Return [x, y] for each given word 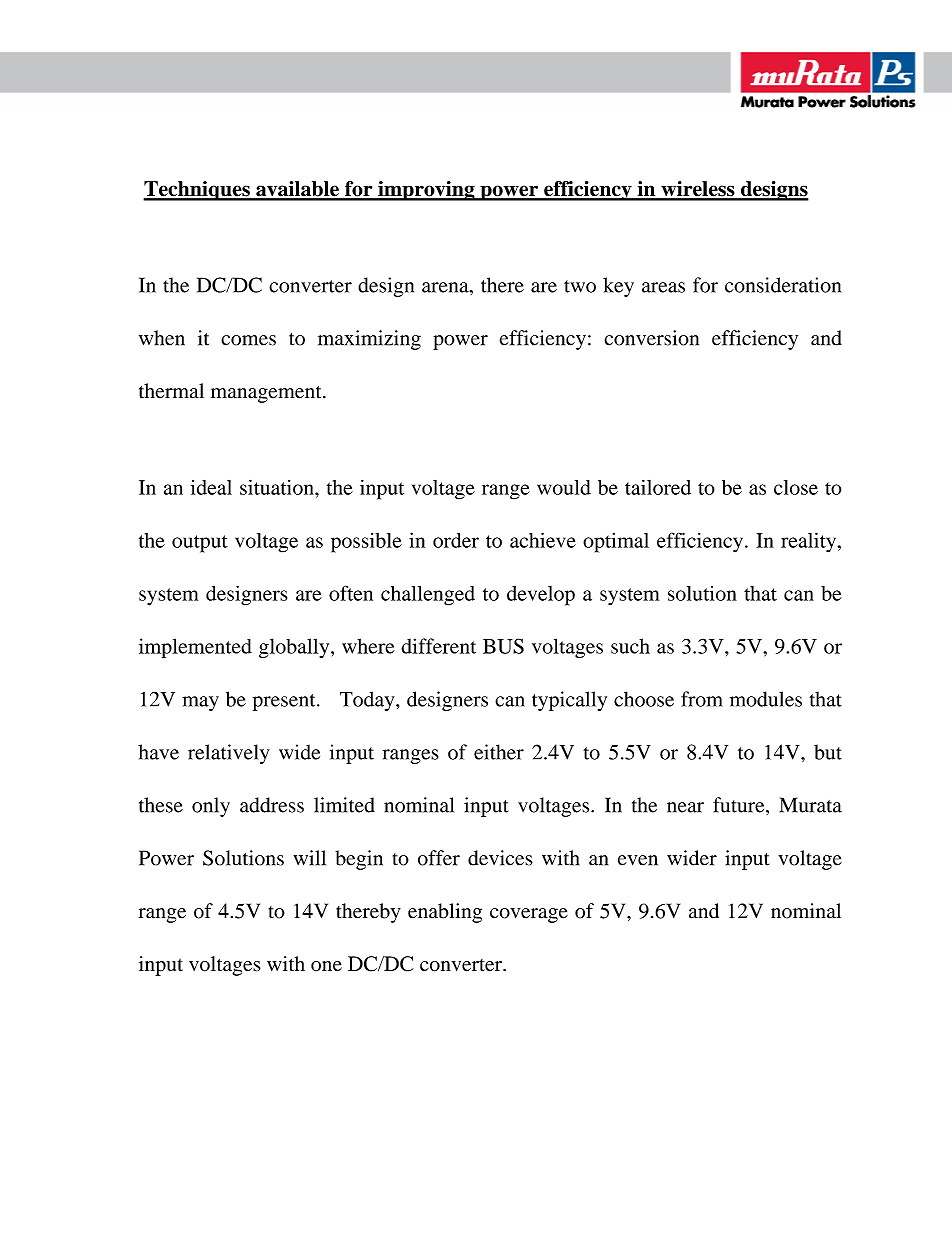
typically [569, 701]
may [200, 703]
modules [766, 699]
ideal [211, 487]
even [638, 860]
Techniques [197, 191]
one [326, 966]
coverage [529, 915]
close [796, 487]
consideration [783, 285]
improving [426, 191]
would [564, 487]
